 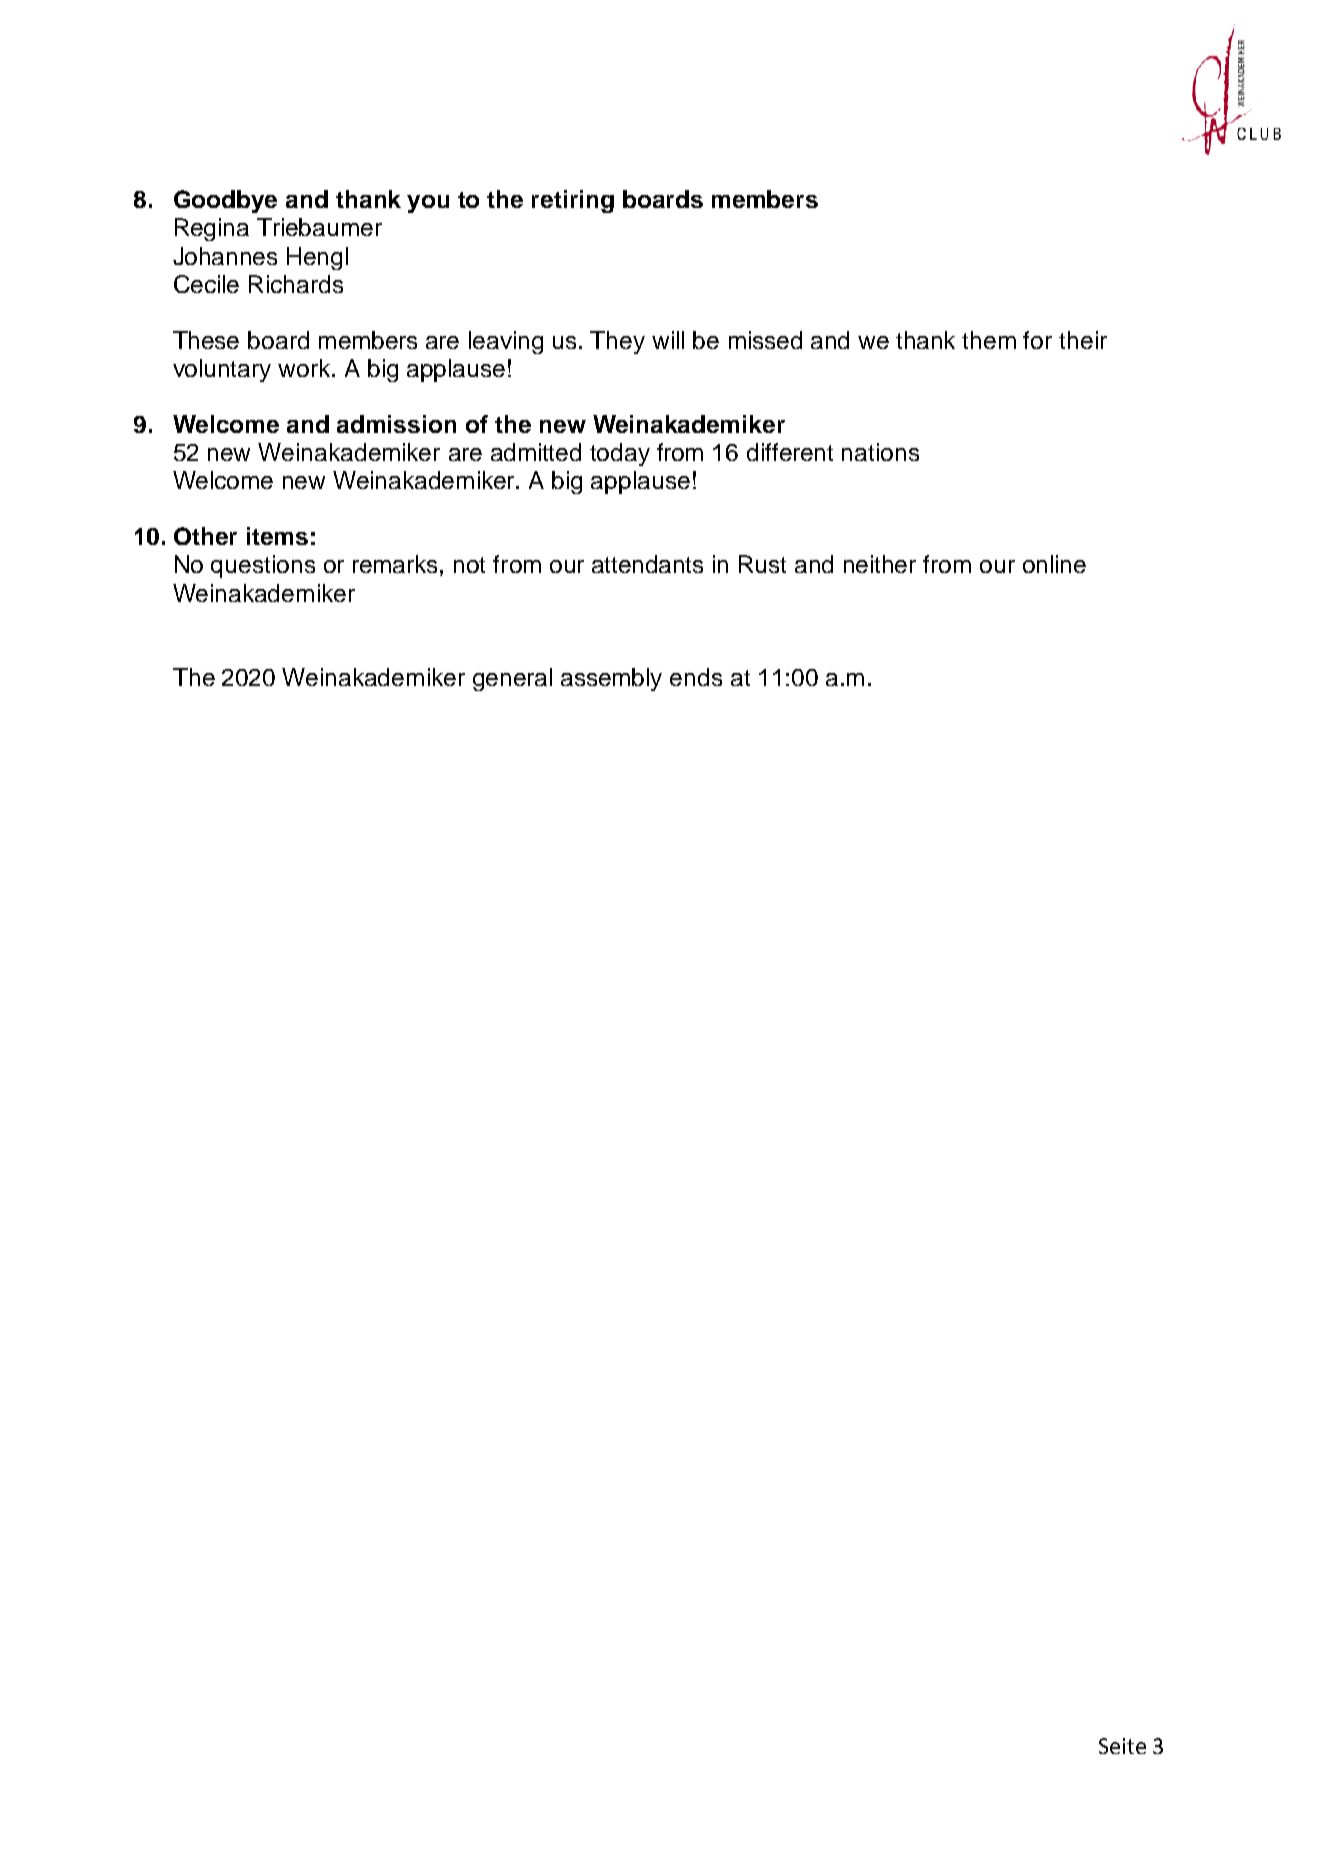 I want to click on retiring, so click(x=573, y=201).
